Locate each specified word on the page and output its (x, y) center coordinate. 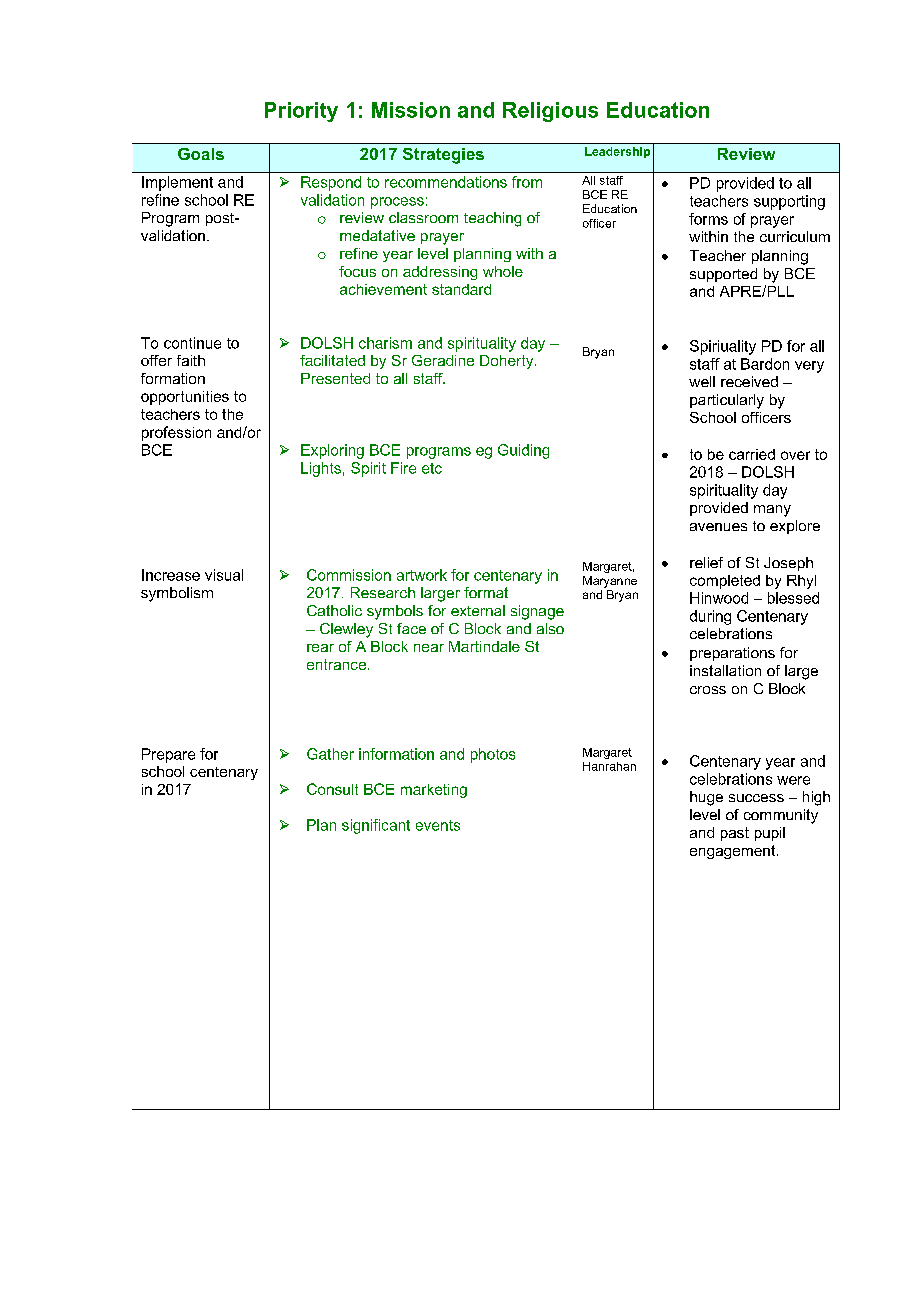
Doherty (508, 362)
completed (725, 582)
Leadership (617, 152)
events (438, 825)
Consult (332, 789)
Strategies (443, 156)
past (735, 834)
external (478, 610)
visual (224, 575)
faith (191, 360)
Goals (201, 154)
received (749, 381)
